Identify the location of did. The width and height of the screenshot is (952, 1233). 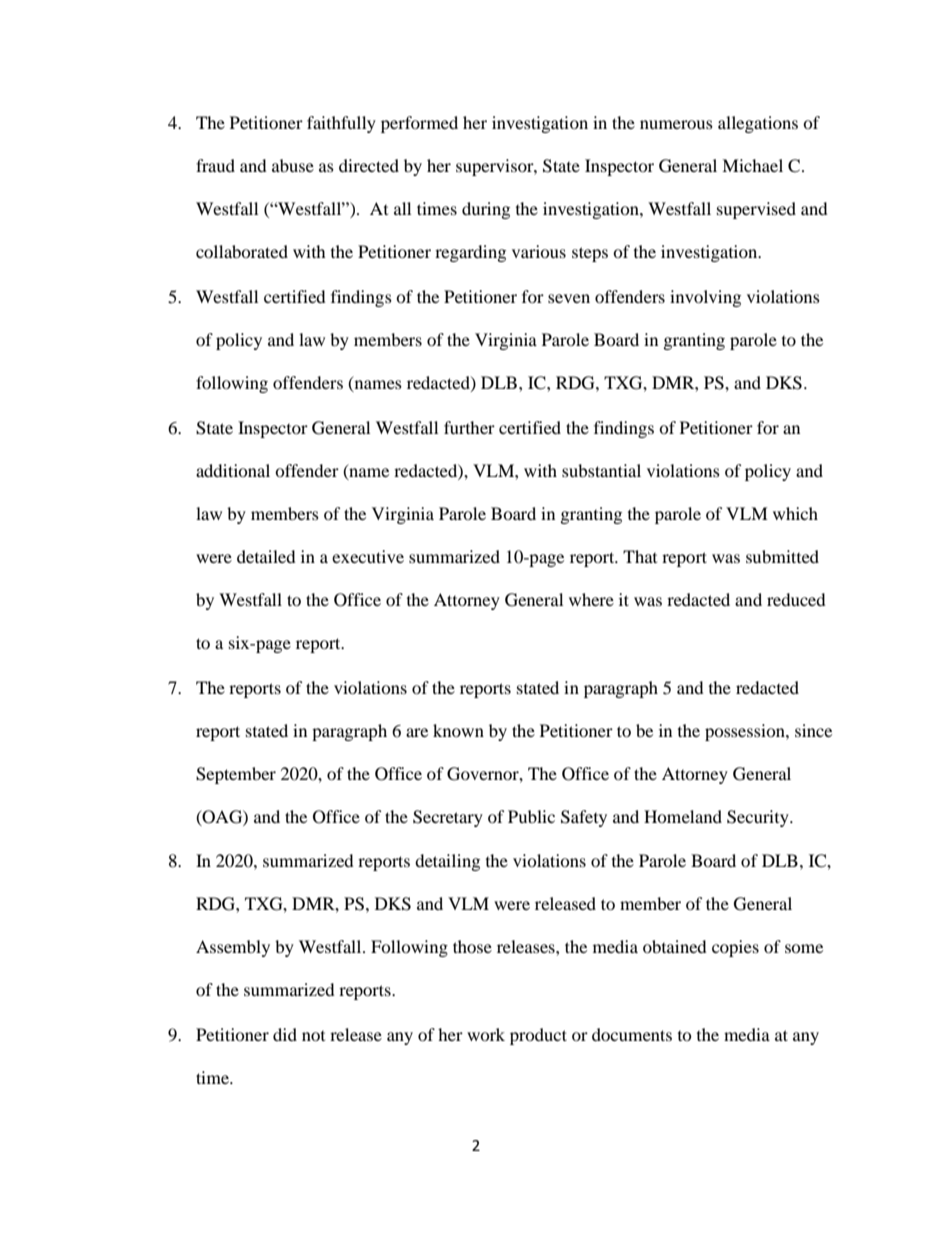
(285, 1034).
